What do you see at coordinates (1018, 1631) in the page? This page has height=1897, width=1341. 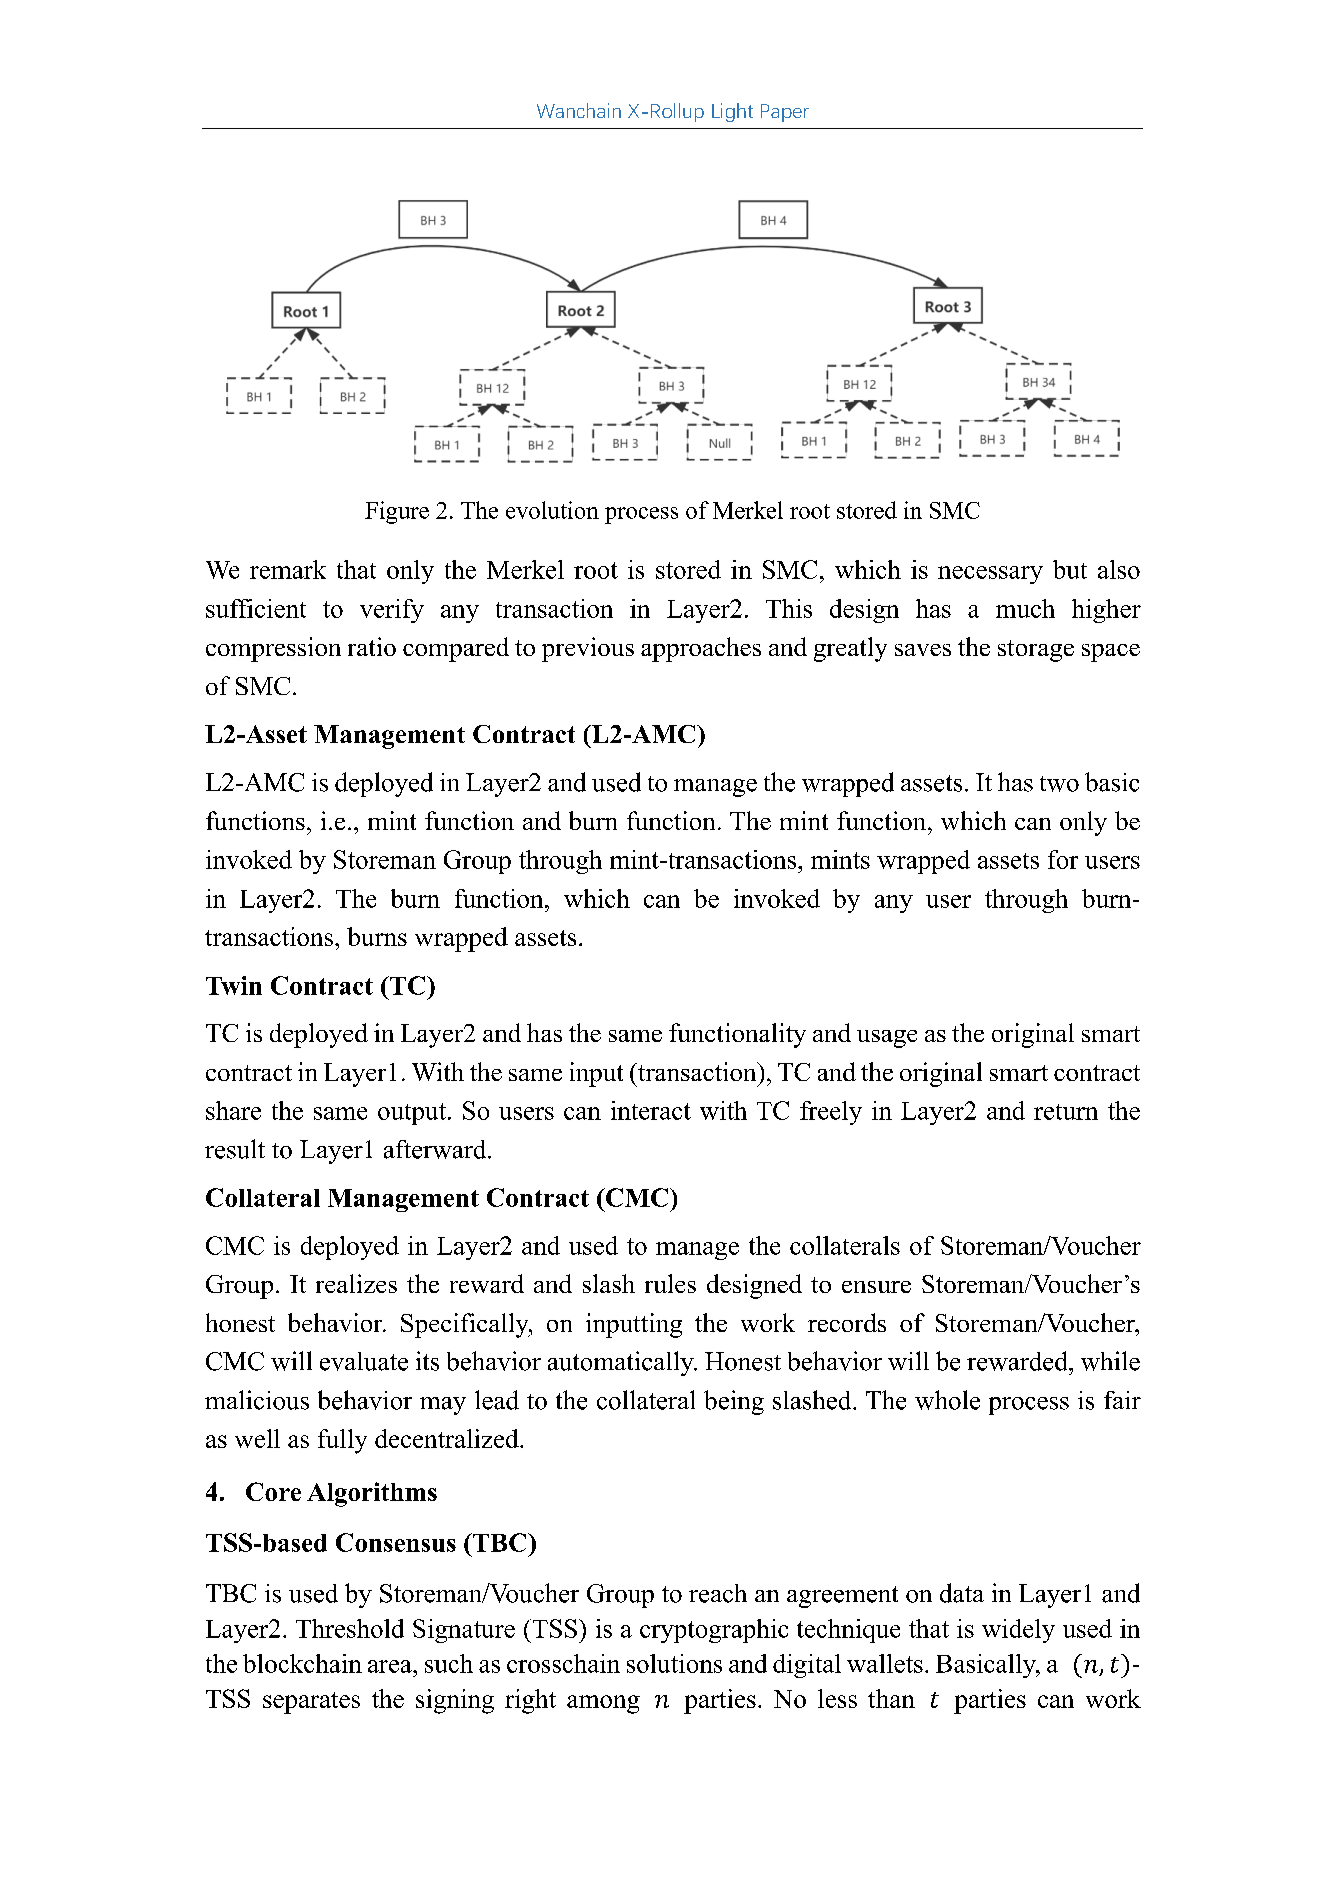 I see `widely` at bounding box center [1018, 1631].
